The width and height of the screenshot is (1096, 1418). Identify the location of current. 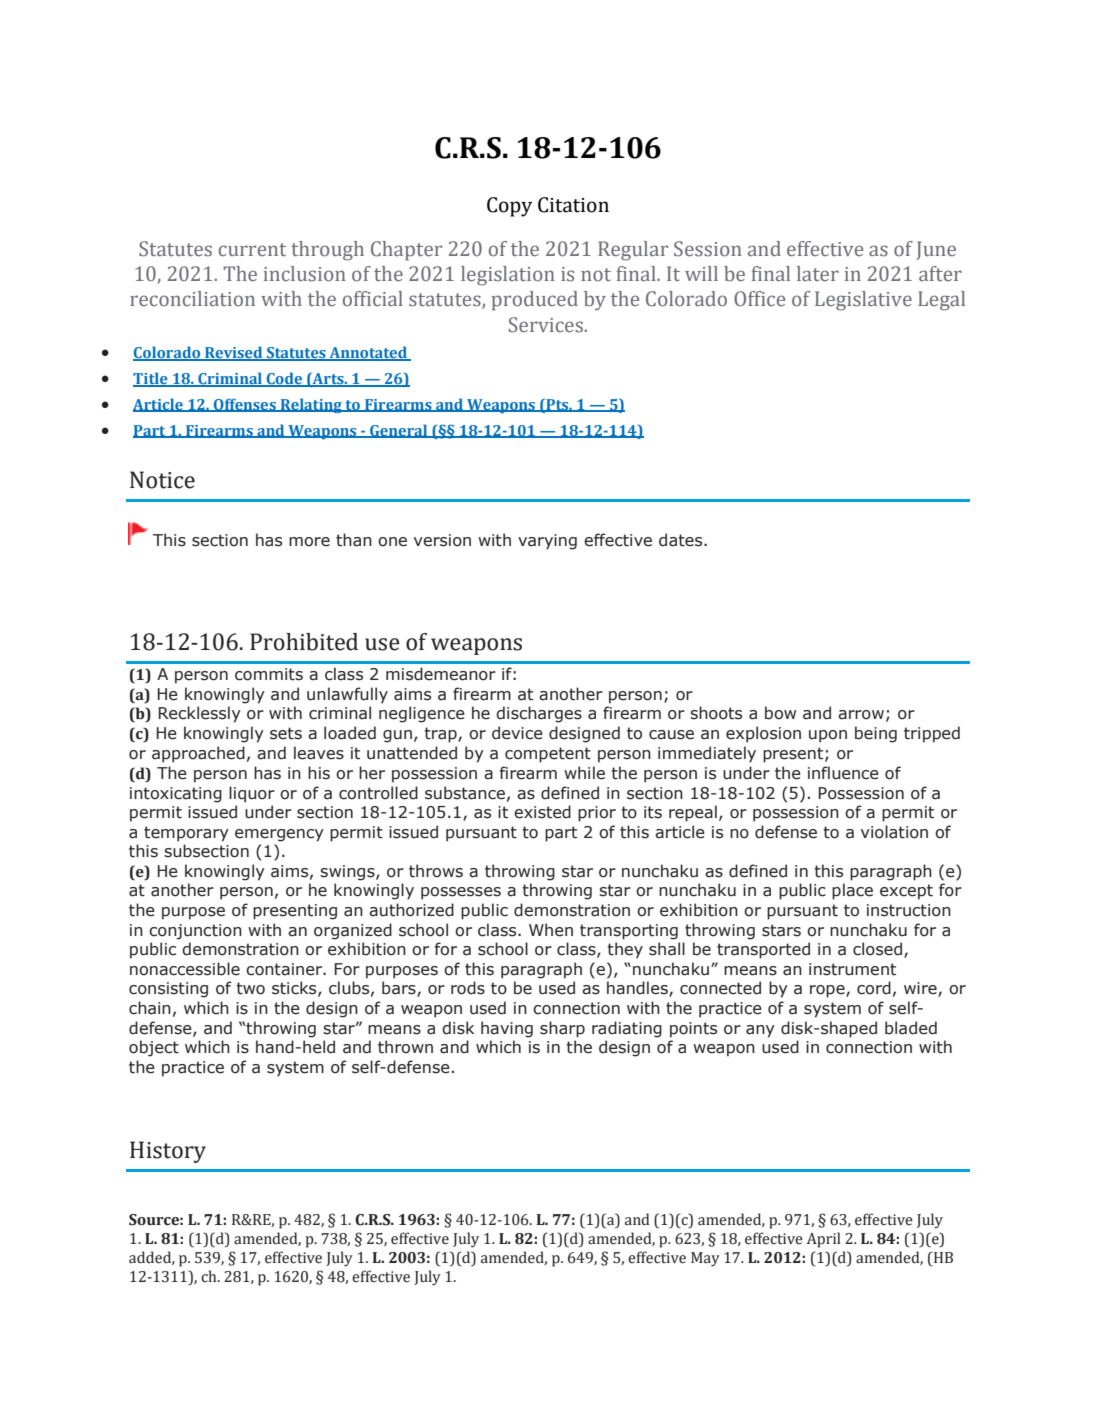
(252, 249).
